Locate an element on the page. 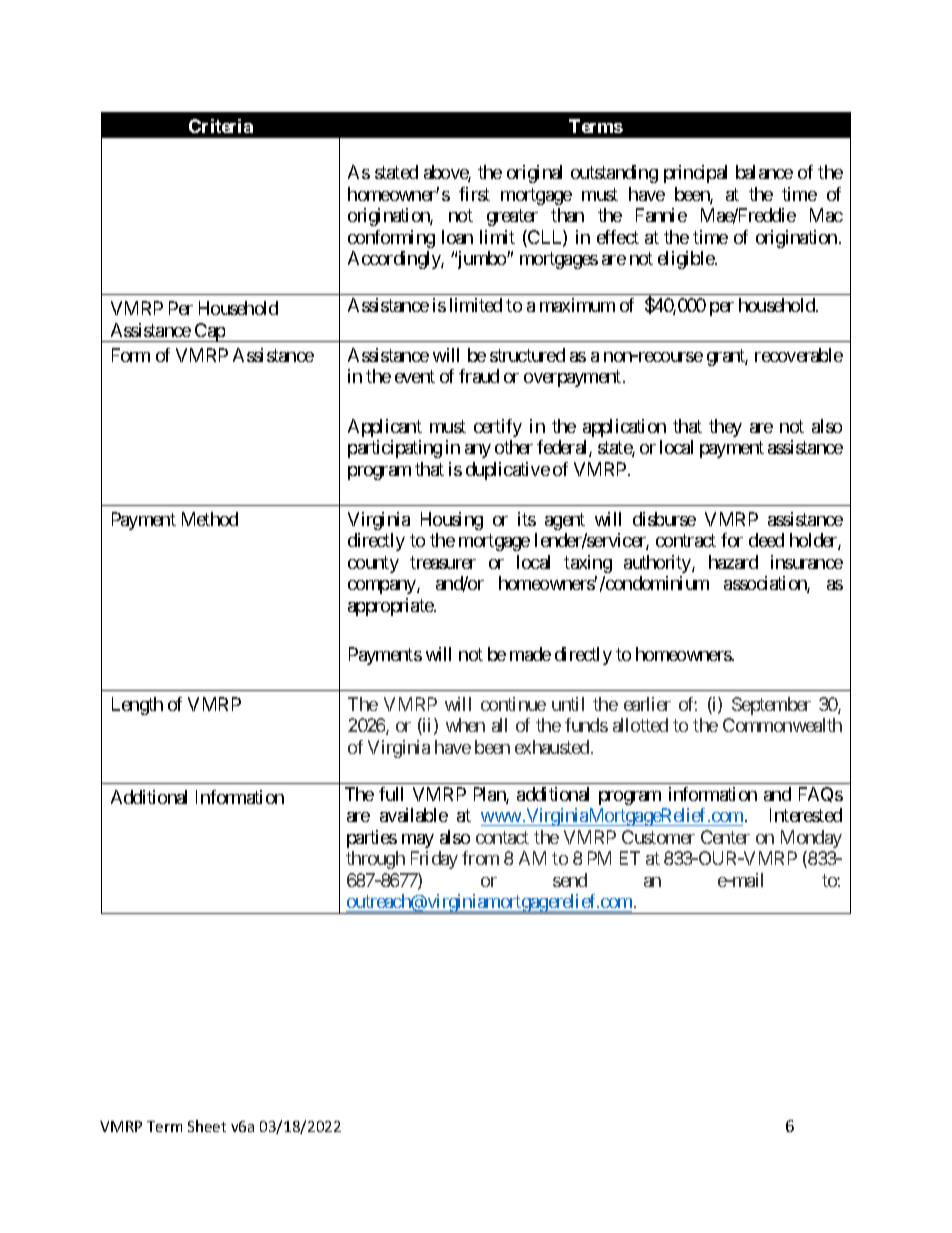 This document has height=1233, width=952. contact is located at coordinates (502, 837).
